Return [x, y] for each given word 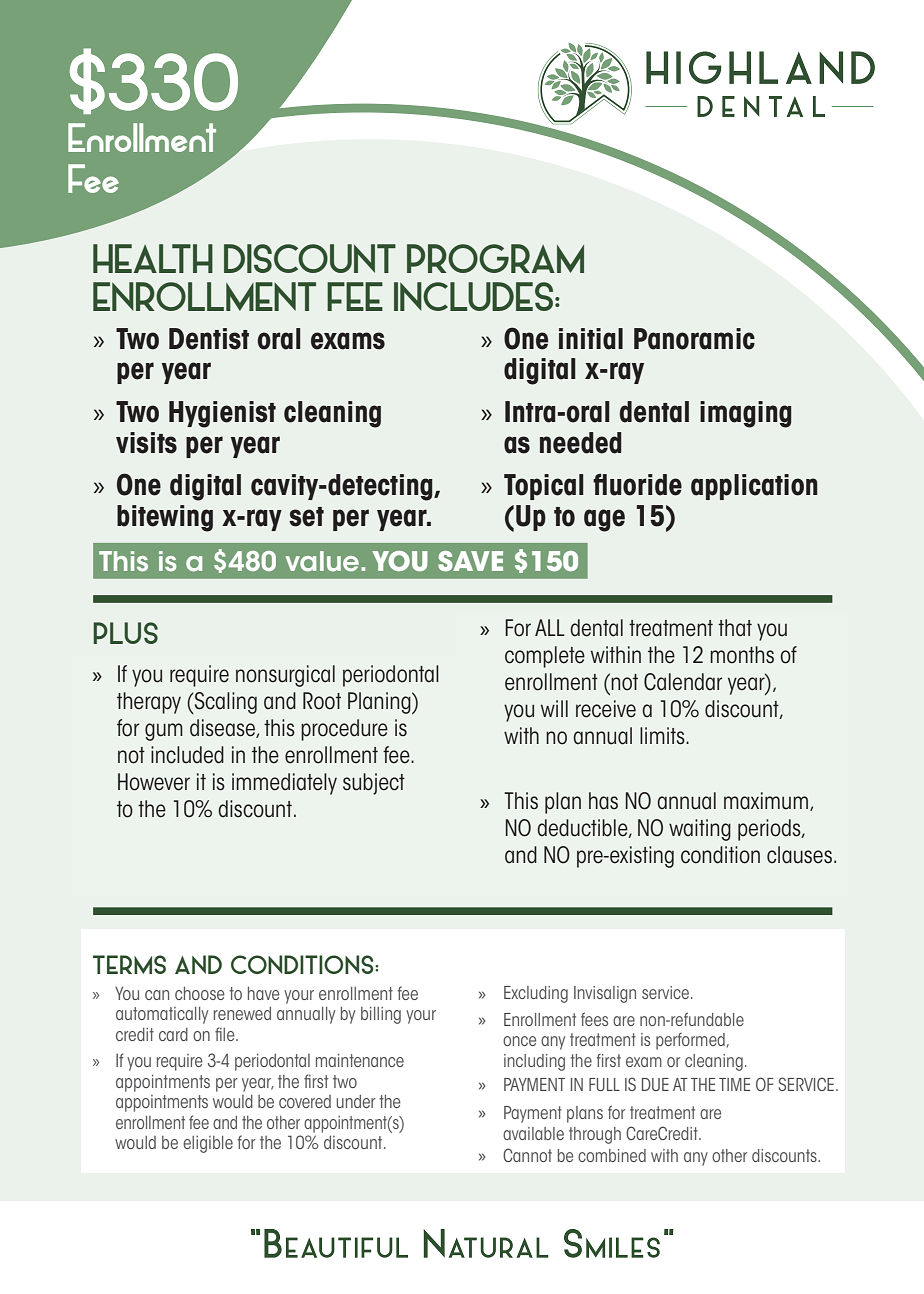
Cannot [527, 1155]
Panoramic [694, 339]
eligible [208, 1144]
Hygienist [222, 414]
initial [591, 339]
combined [612, 1155]
